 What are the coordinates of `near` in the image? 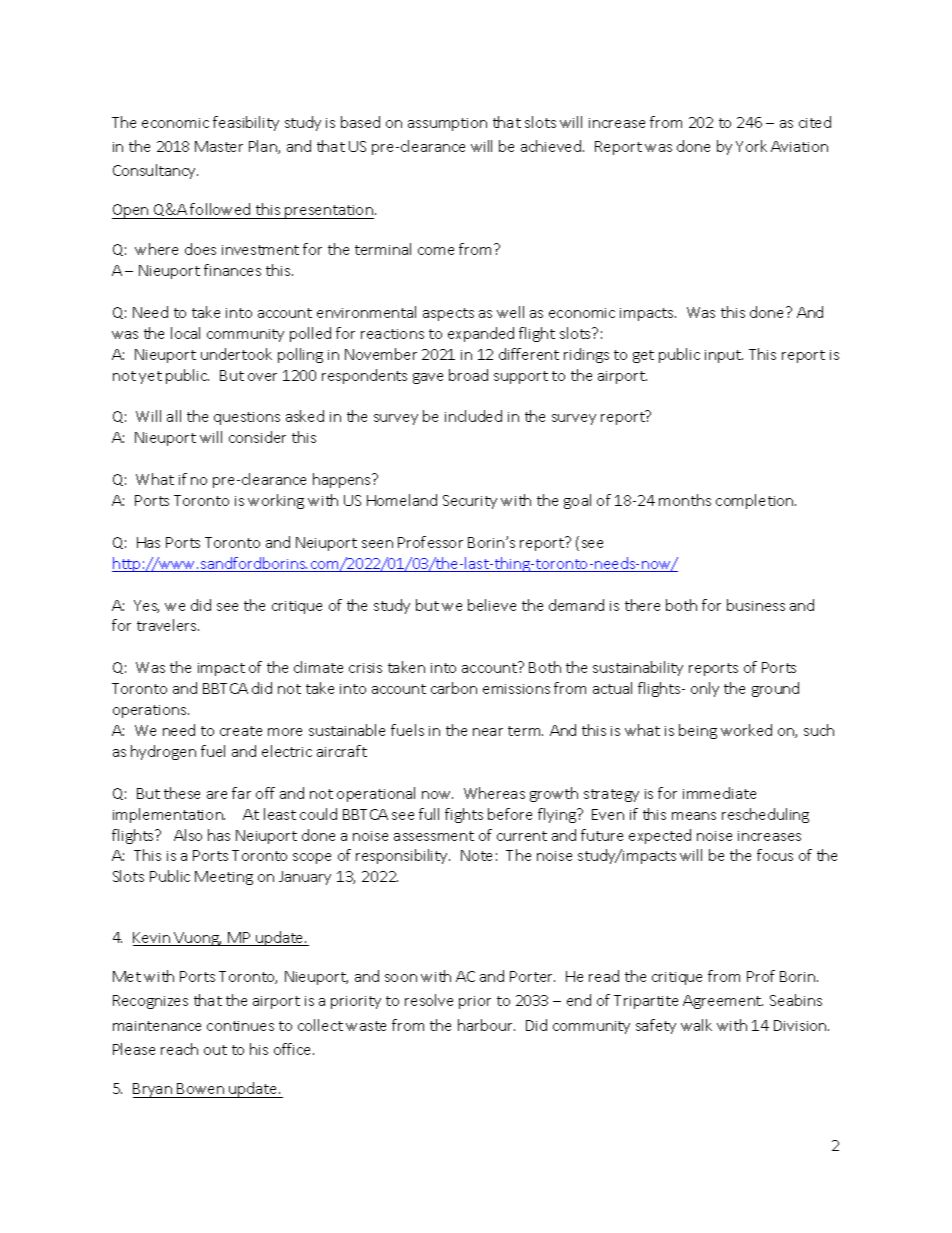 It's located at (488, 732).
